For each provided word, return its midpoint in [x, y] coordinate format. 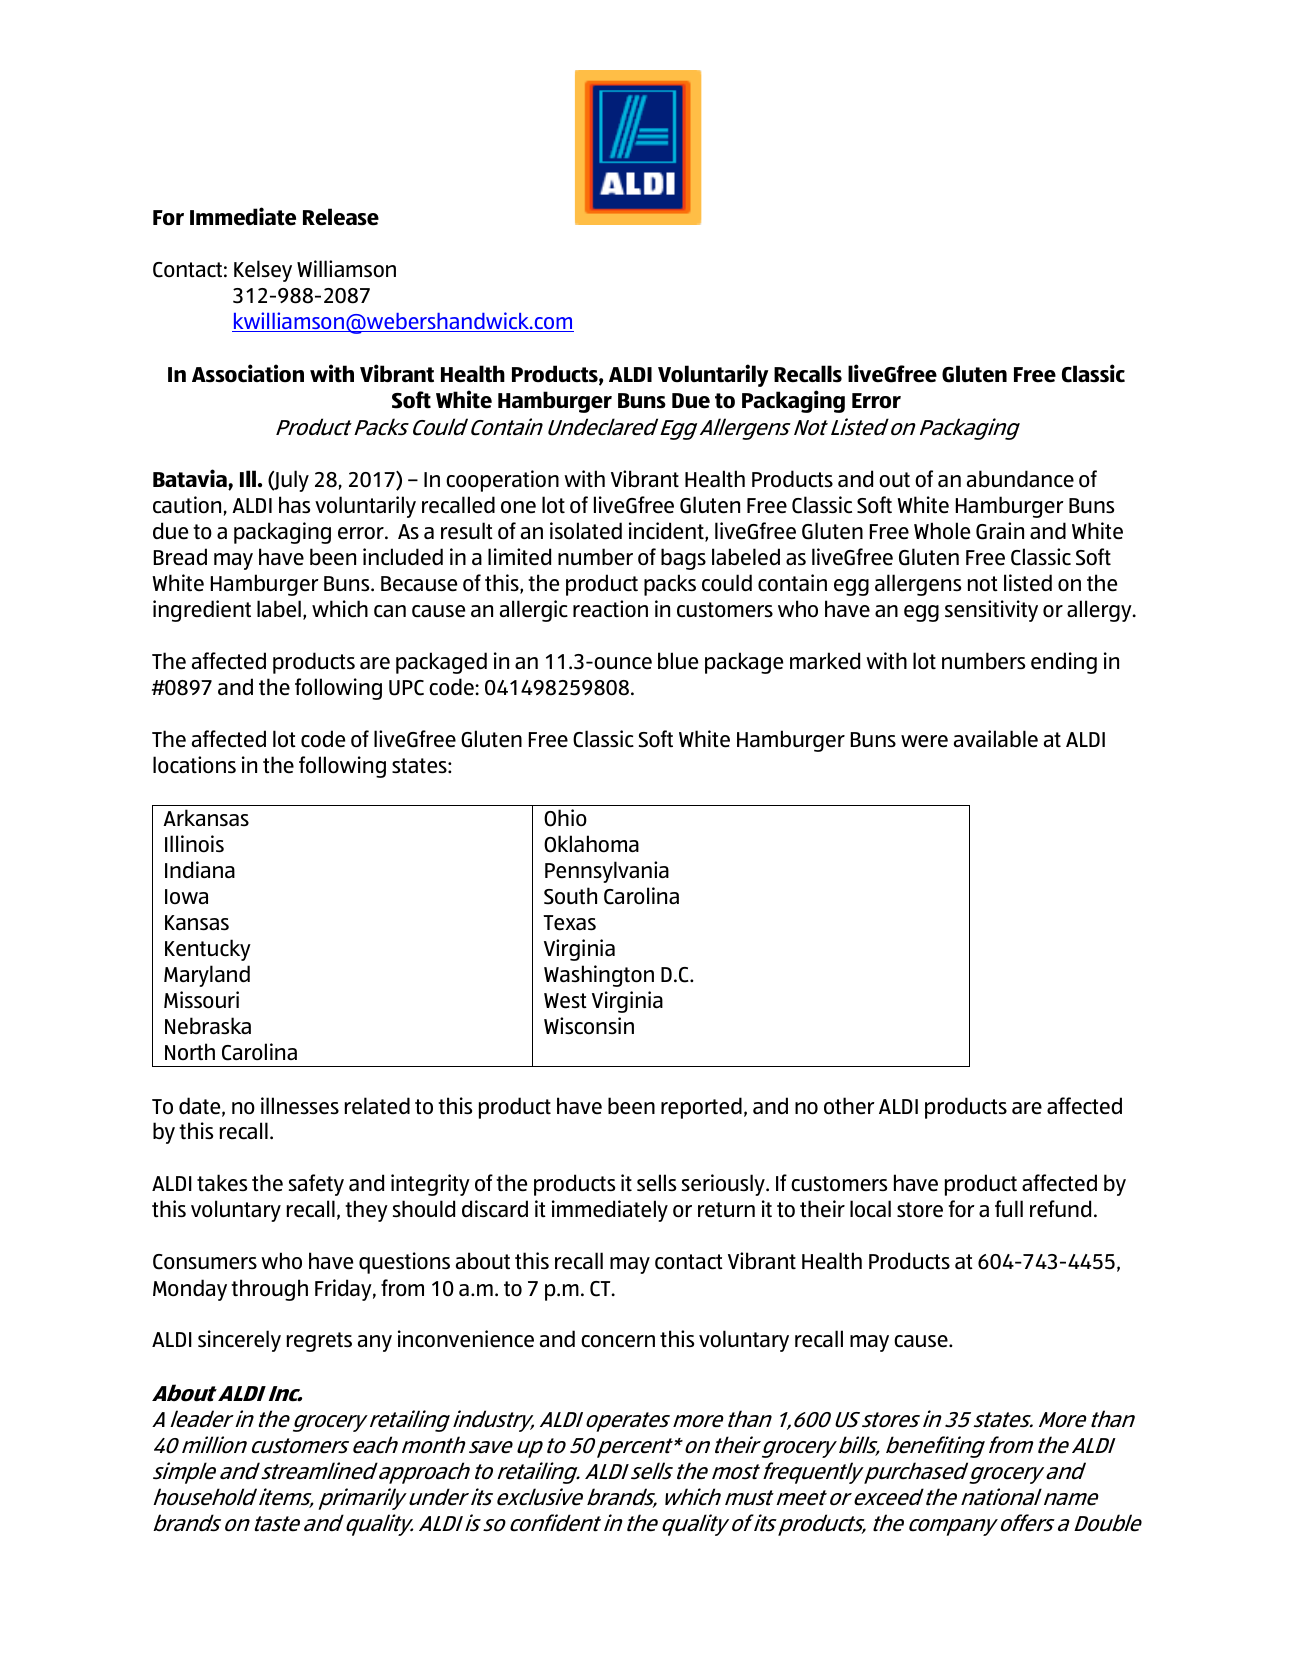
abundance [1020, 479]
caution [188, 506]
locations [194, 765]
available [996, 739]
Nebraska [208, 1026]
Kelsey [263, 271]
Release [341, 217]
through [269, 1290]
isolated [586, 531]
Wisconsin [589, 1026]
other [849, 1106]
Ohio [565, 818]
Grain [1000, 531]
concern [618, 1341]
